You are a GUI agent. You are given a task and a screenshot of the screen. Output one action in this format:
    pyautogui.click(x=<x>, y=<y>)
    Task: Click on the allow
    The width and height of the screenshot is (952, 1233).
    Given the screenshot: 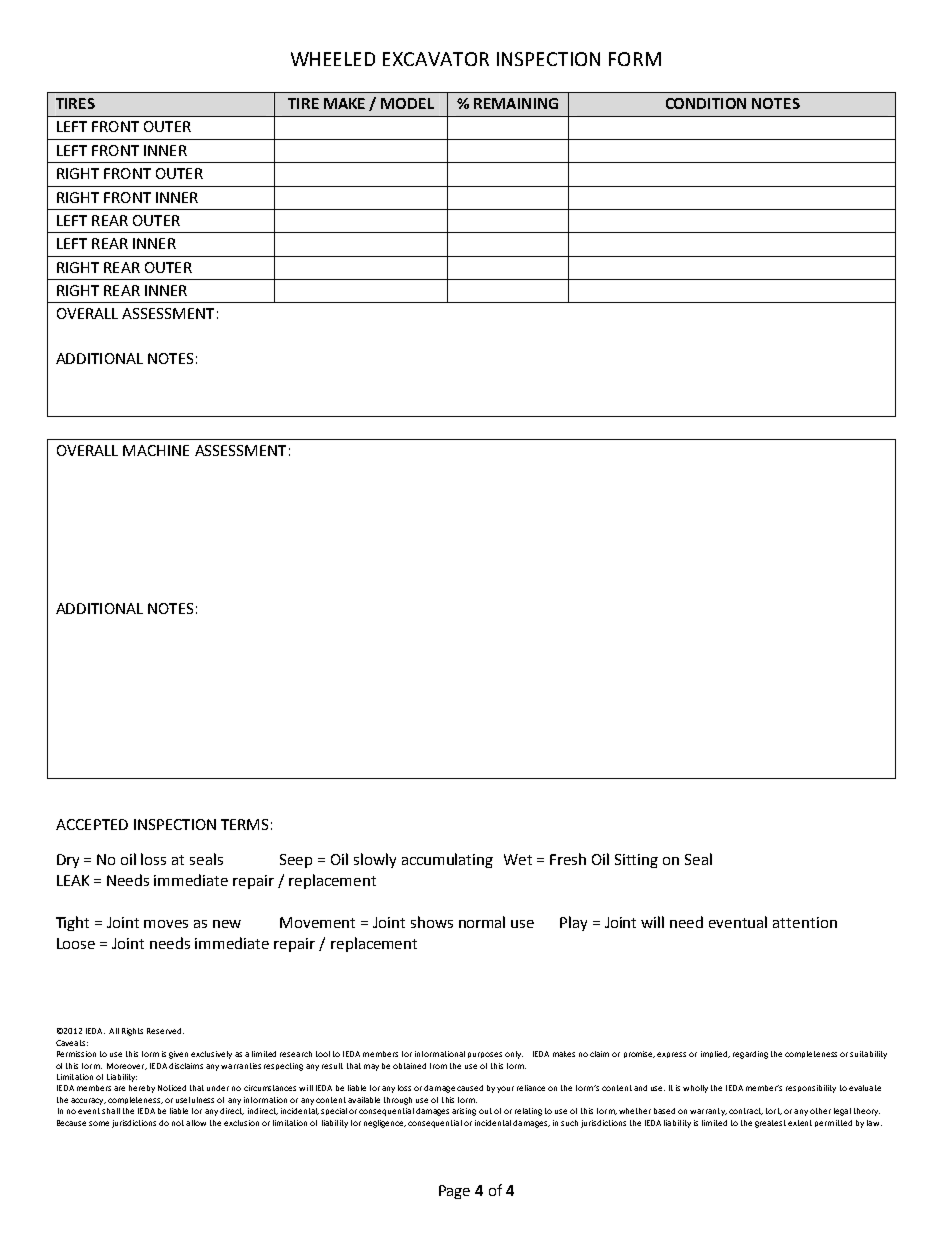 What is the action you would take?
    pyautogui.click(x=196, y=1123)
